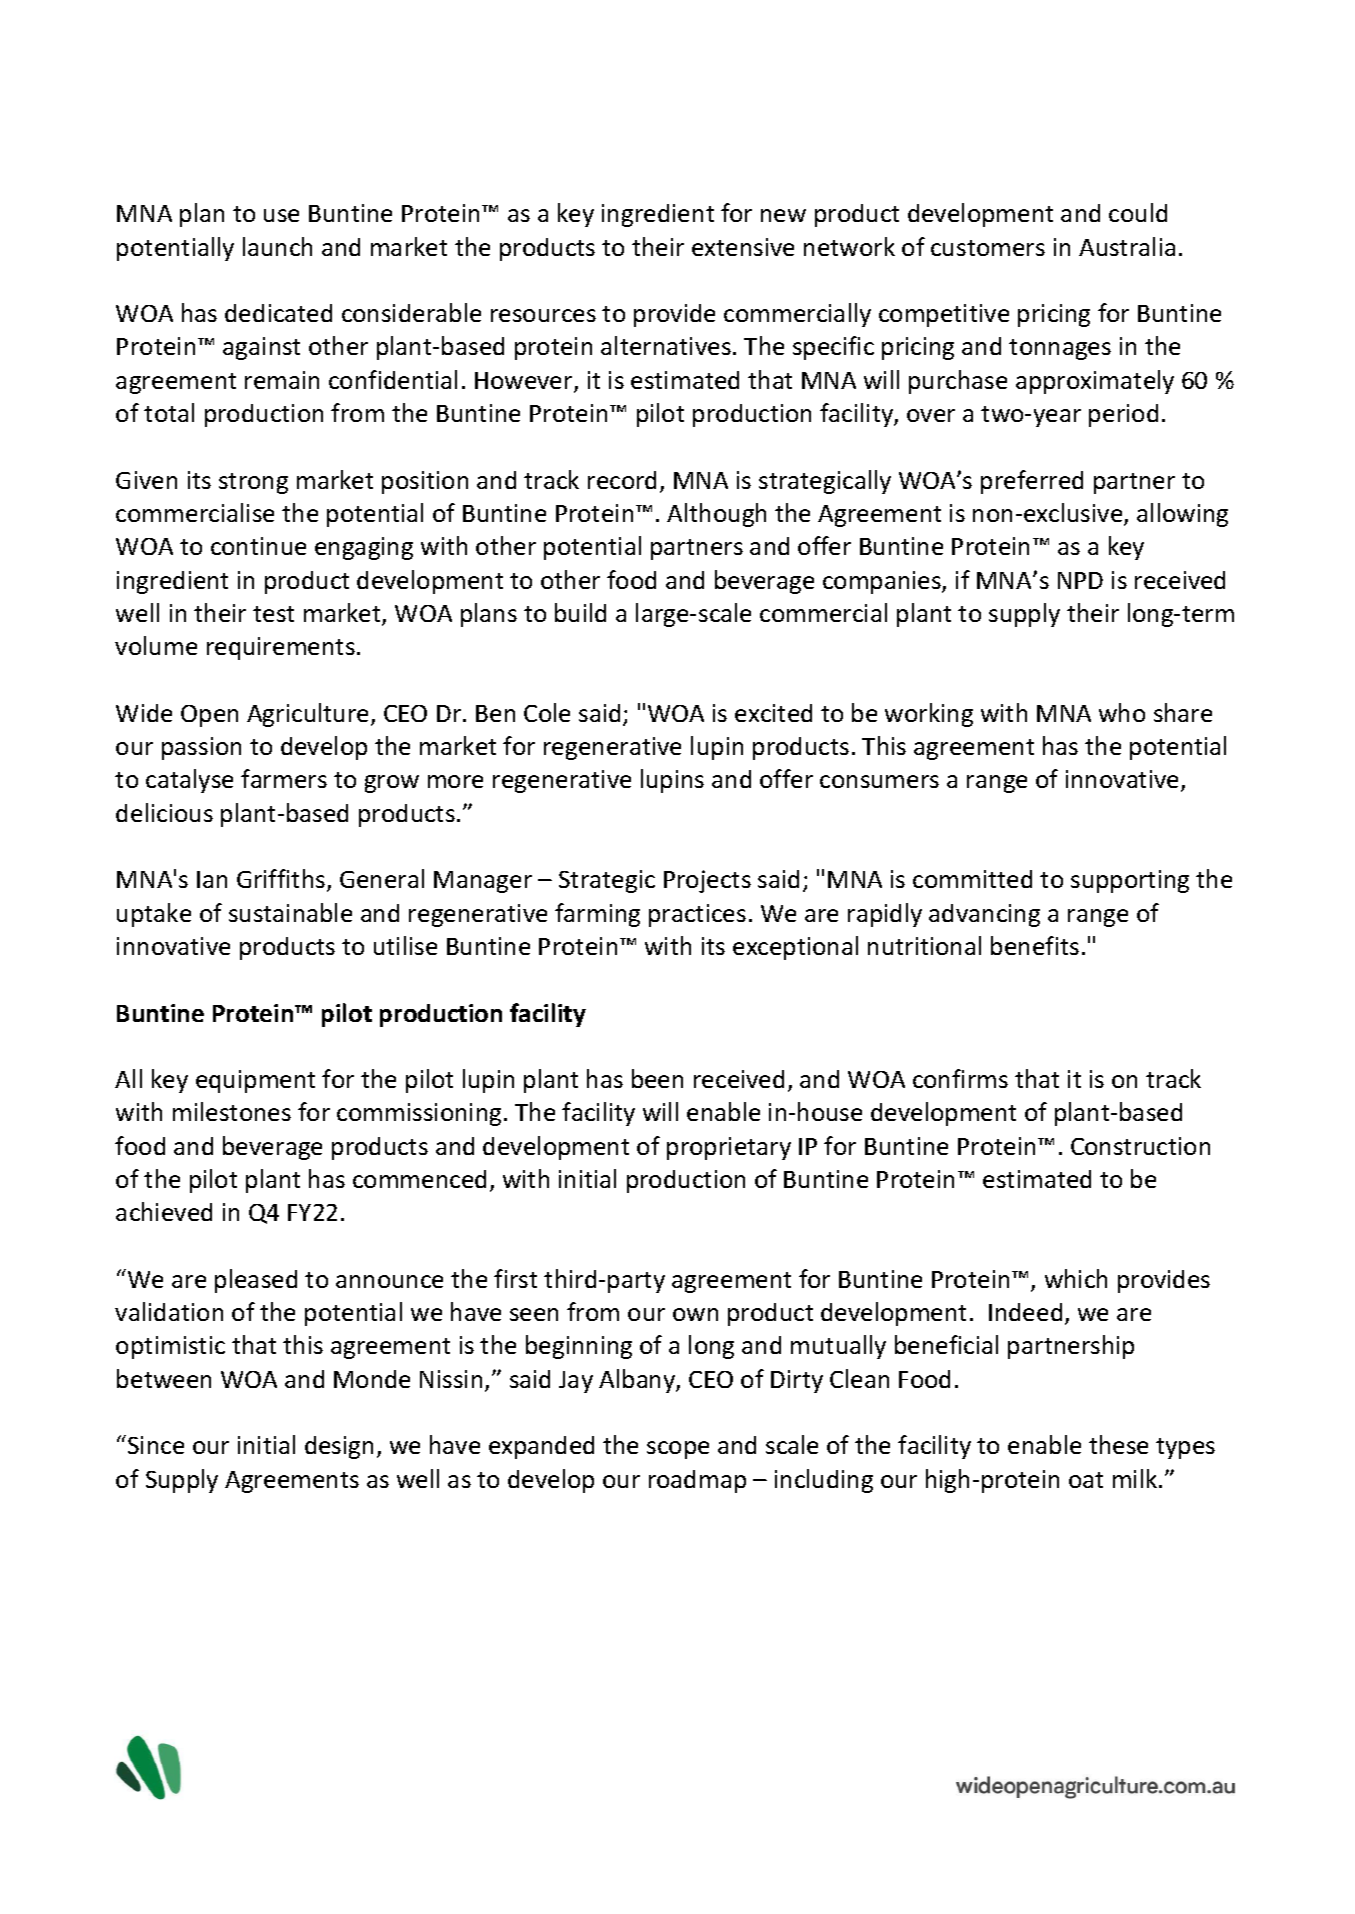  What do you see at coordinates (1130, 881) in the page?
I see `supporting` at bounding box center [1130, 881].
